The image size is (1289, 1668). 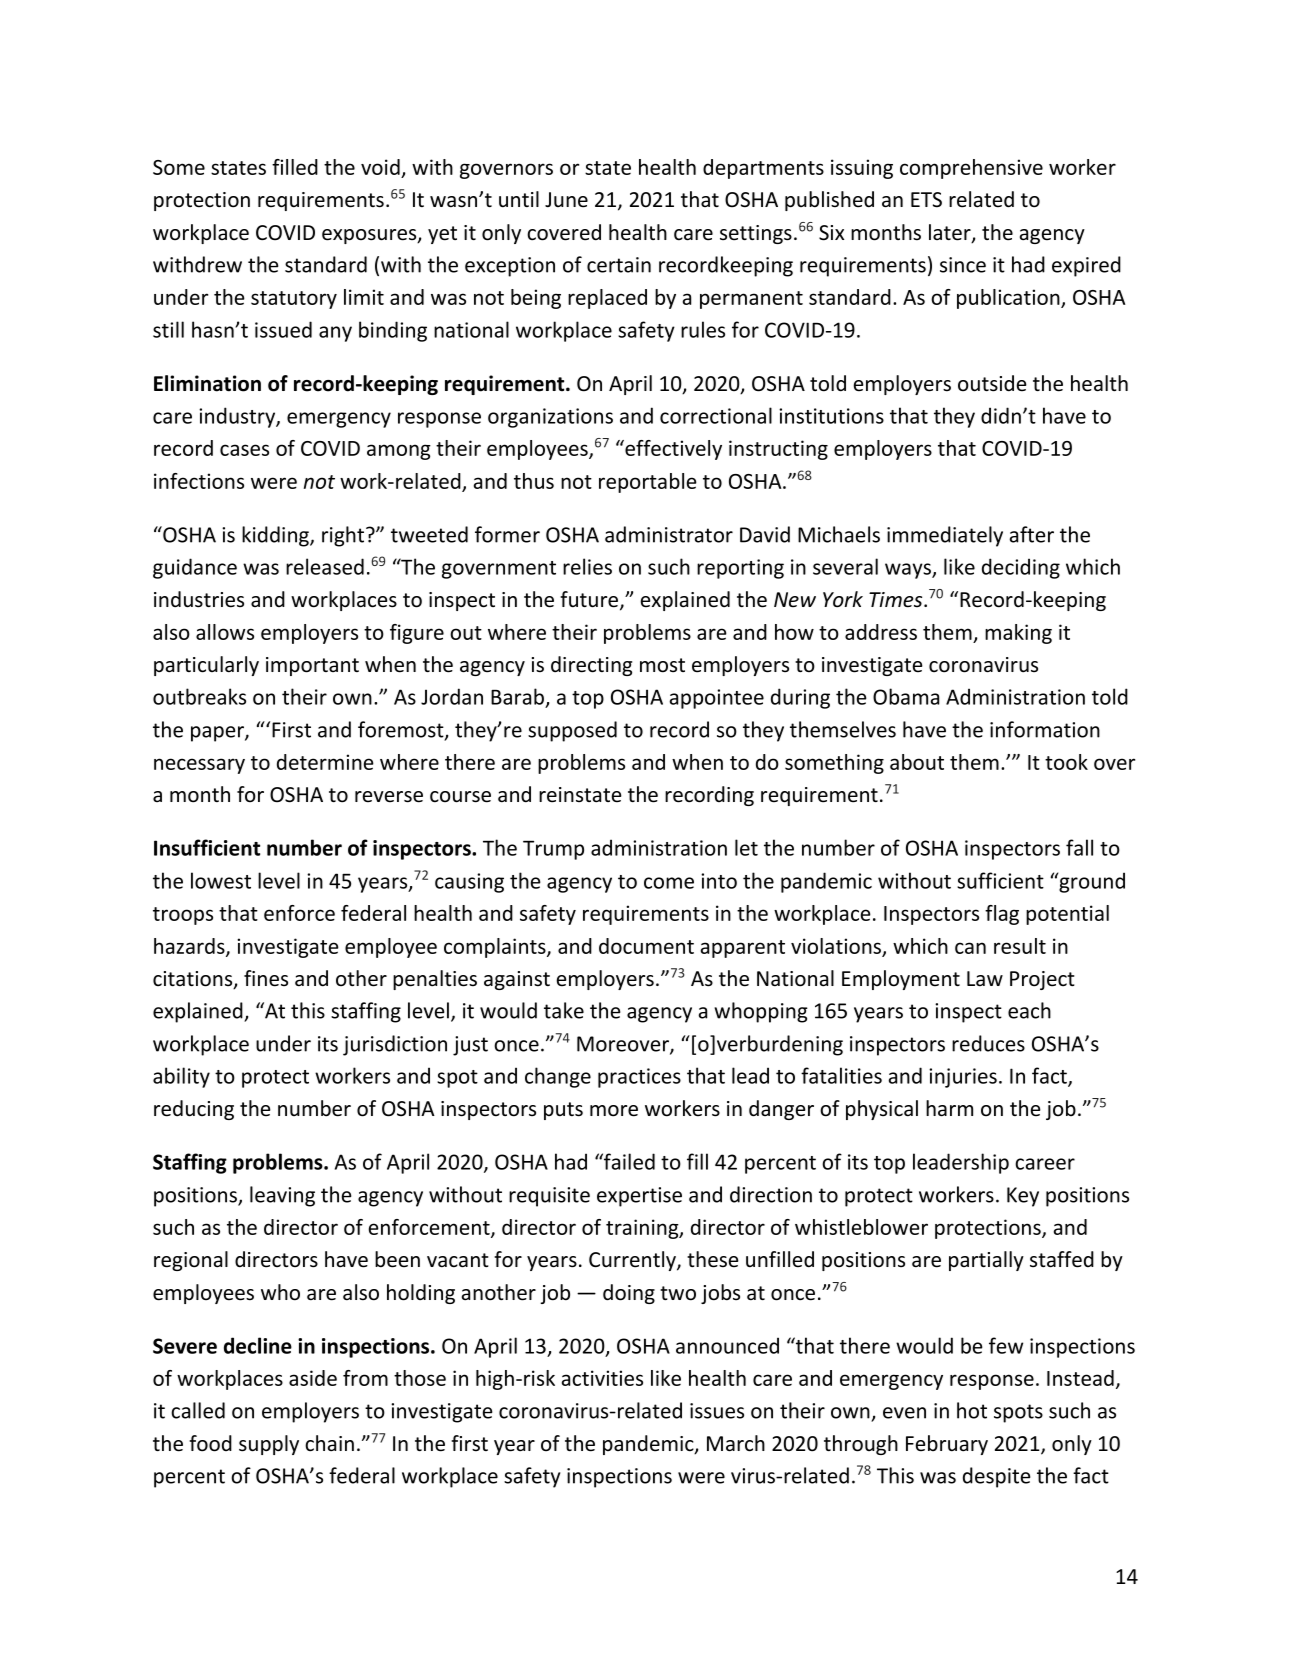 I want to click on Trump, so click(x=553, y=850).
